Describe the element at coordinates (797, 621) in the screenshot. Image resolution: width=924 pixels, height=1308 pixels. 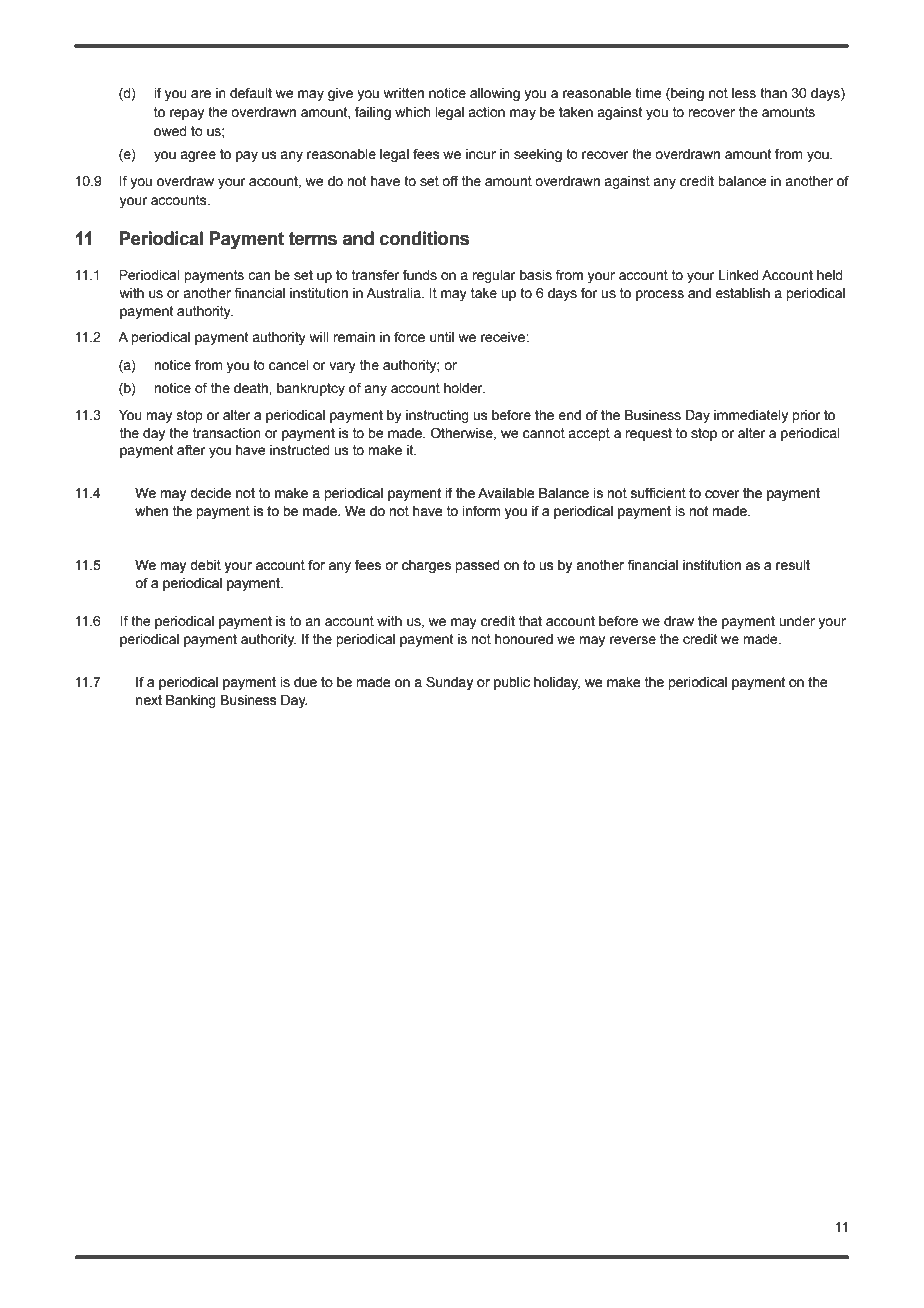
I see `under` at that location.
